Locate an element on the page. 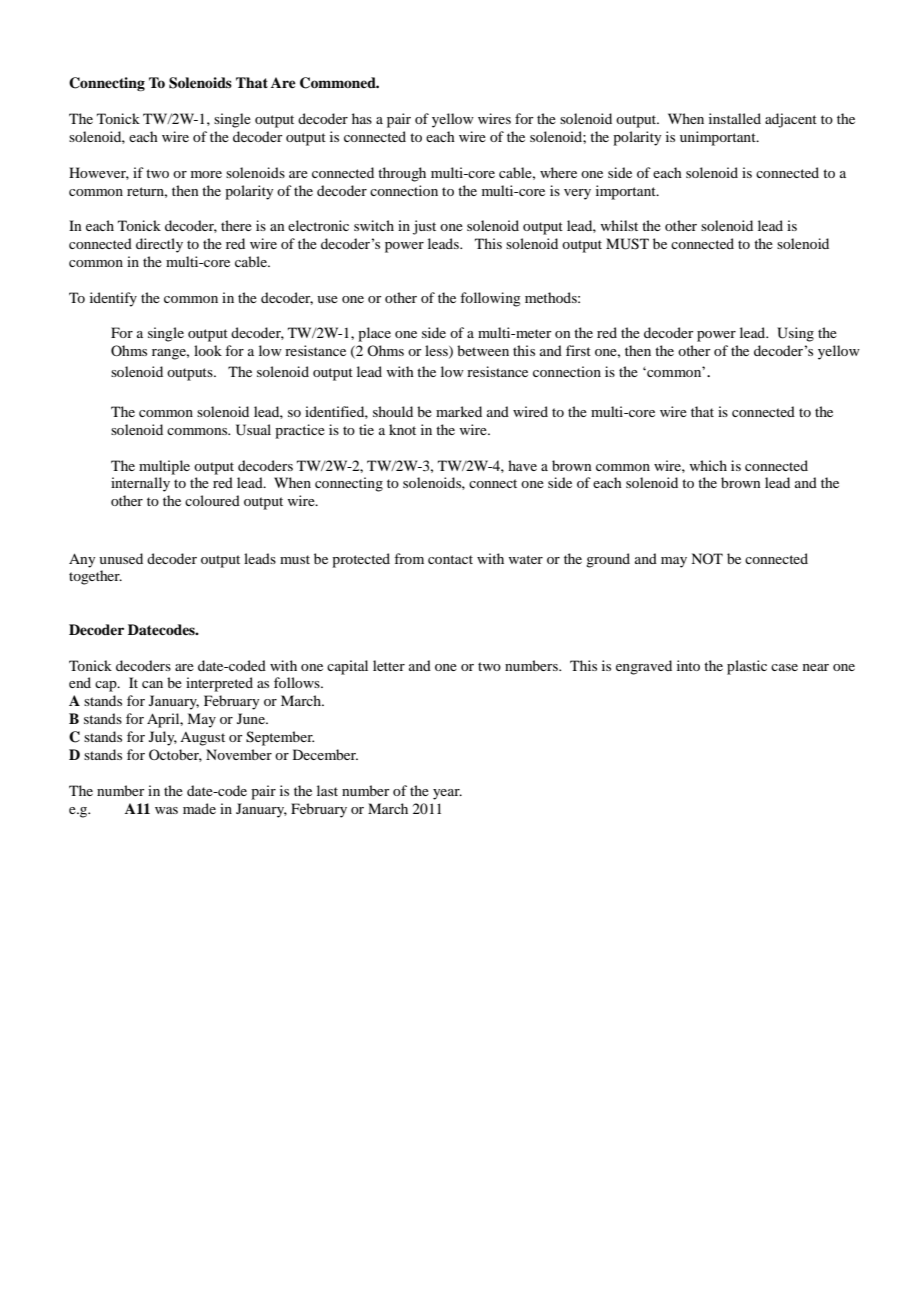 This document has width=924, height=1308. year is located at coordinates (447, 794).
